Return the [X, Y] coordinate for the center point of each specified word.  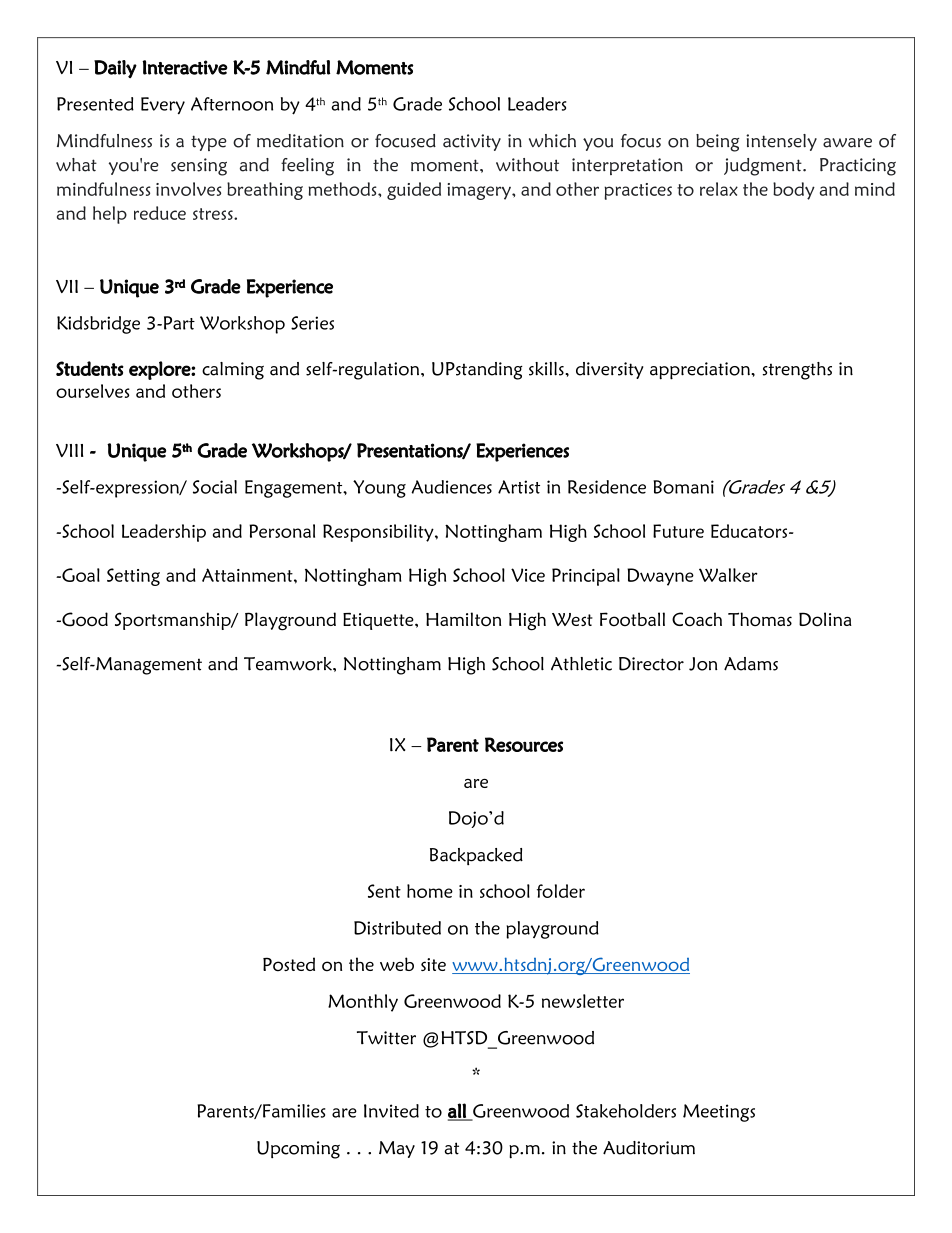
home [430, 891]
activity [472, 142]
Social [215, 487]
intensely [781, 142]
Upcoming [298, 1150]
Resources [524, 744]
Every [163, 106]
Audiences [451, 487]
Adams [751, 664]
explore [160, 370]
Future [678, 531]
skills [547, 369]
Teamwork [289, 664]
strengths [797, 371]
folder [561, 891]
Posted [289, 964]
